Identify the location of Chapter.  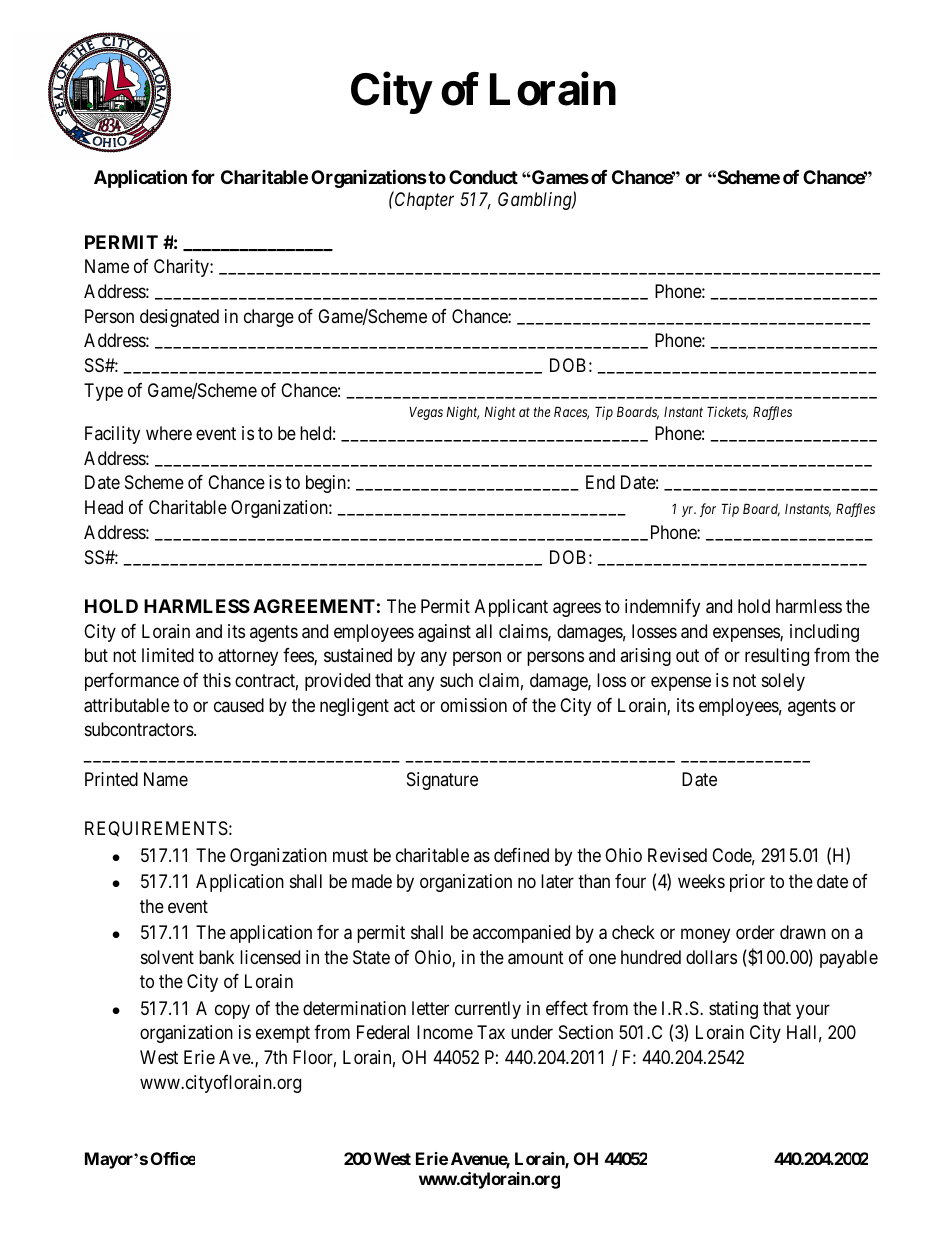
(423, 200).
